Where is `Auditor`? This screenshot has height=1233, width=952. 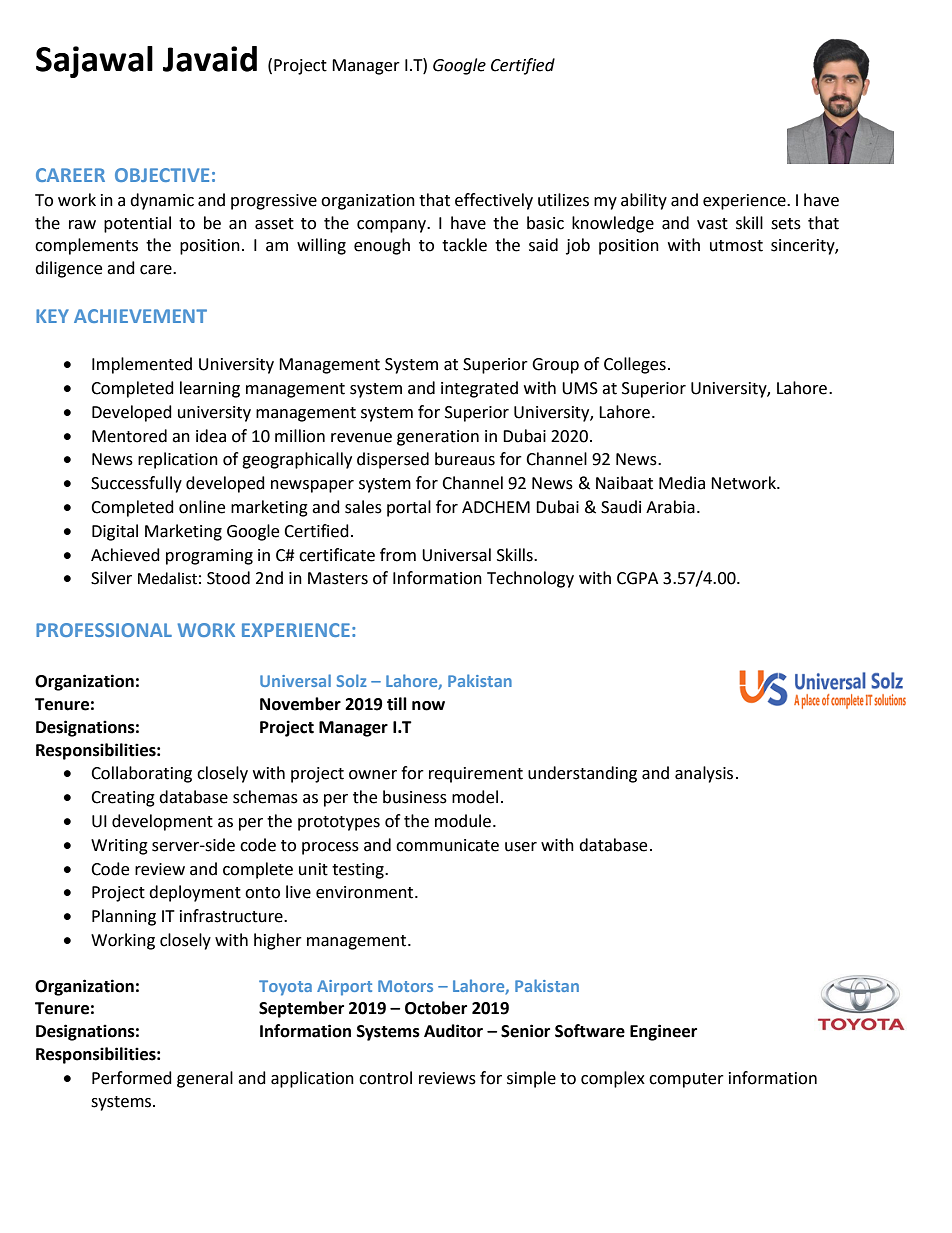 Auditor is located at coordinates (453, 1031).
